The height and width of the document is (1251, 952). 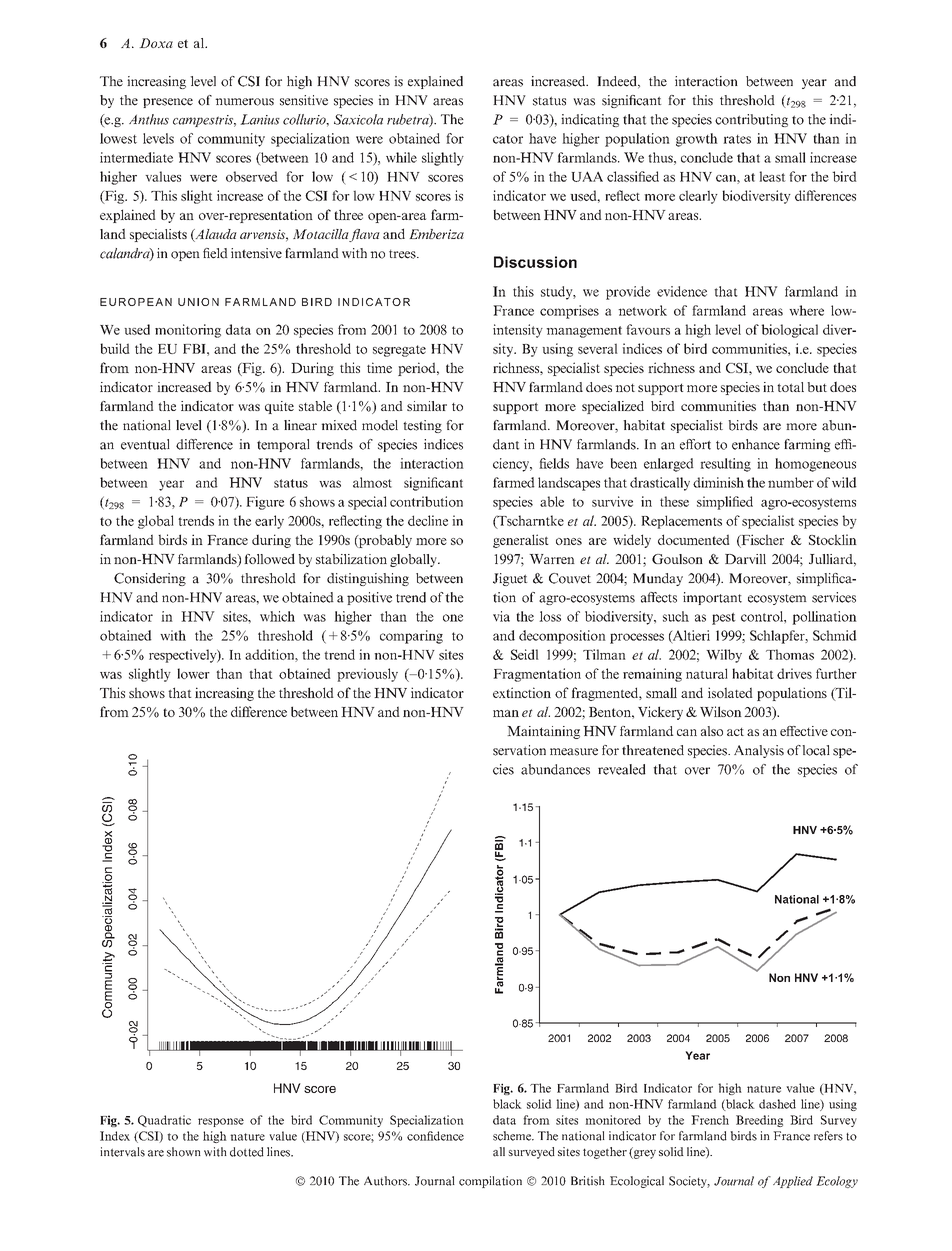 I want to click on Maintaining, so click(x=543, y=732).
